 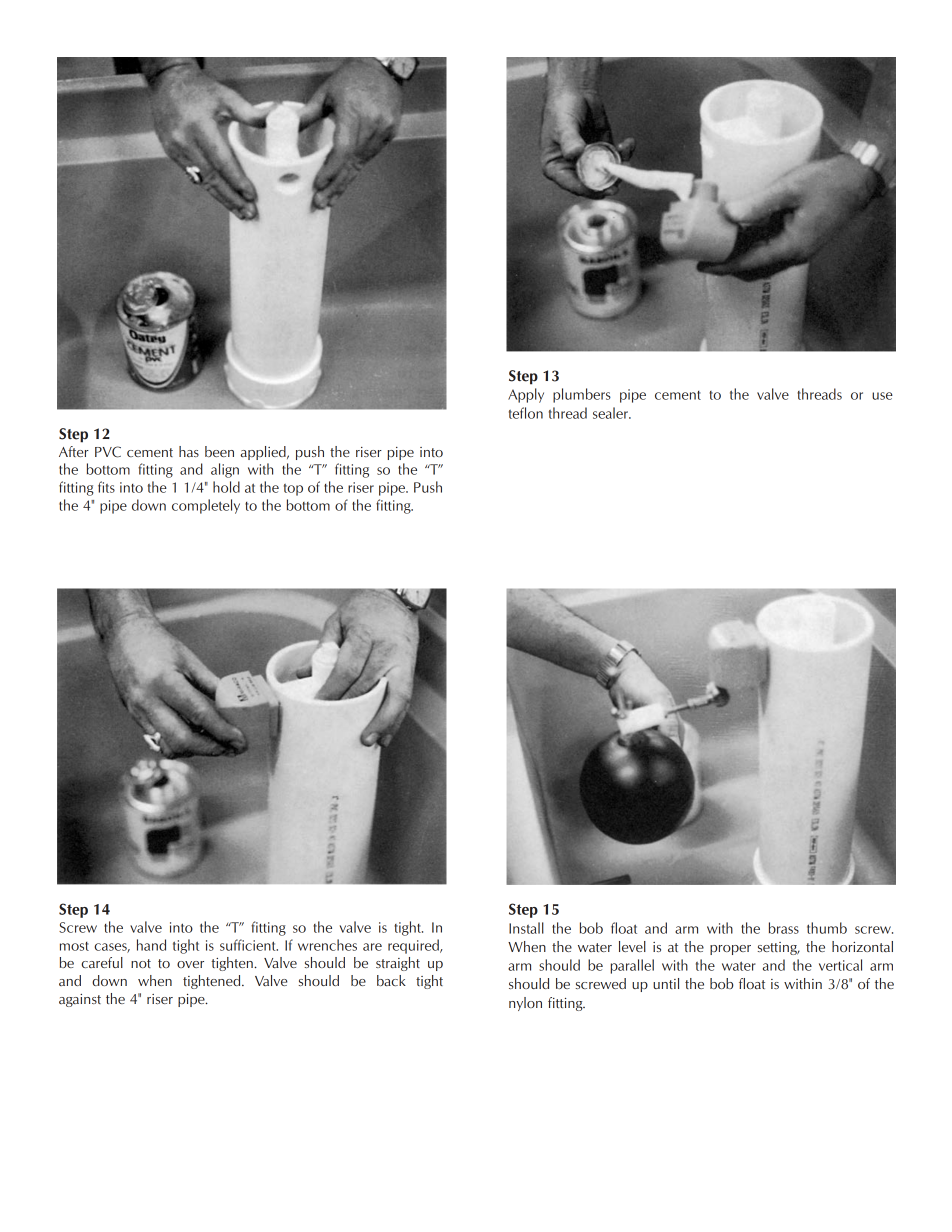 What do you see at coordinates (882, 396) in the document?
I see `use` at bounding box center [882, 396].
